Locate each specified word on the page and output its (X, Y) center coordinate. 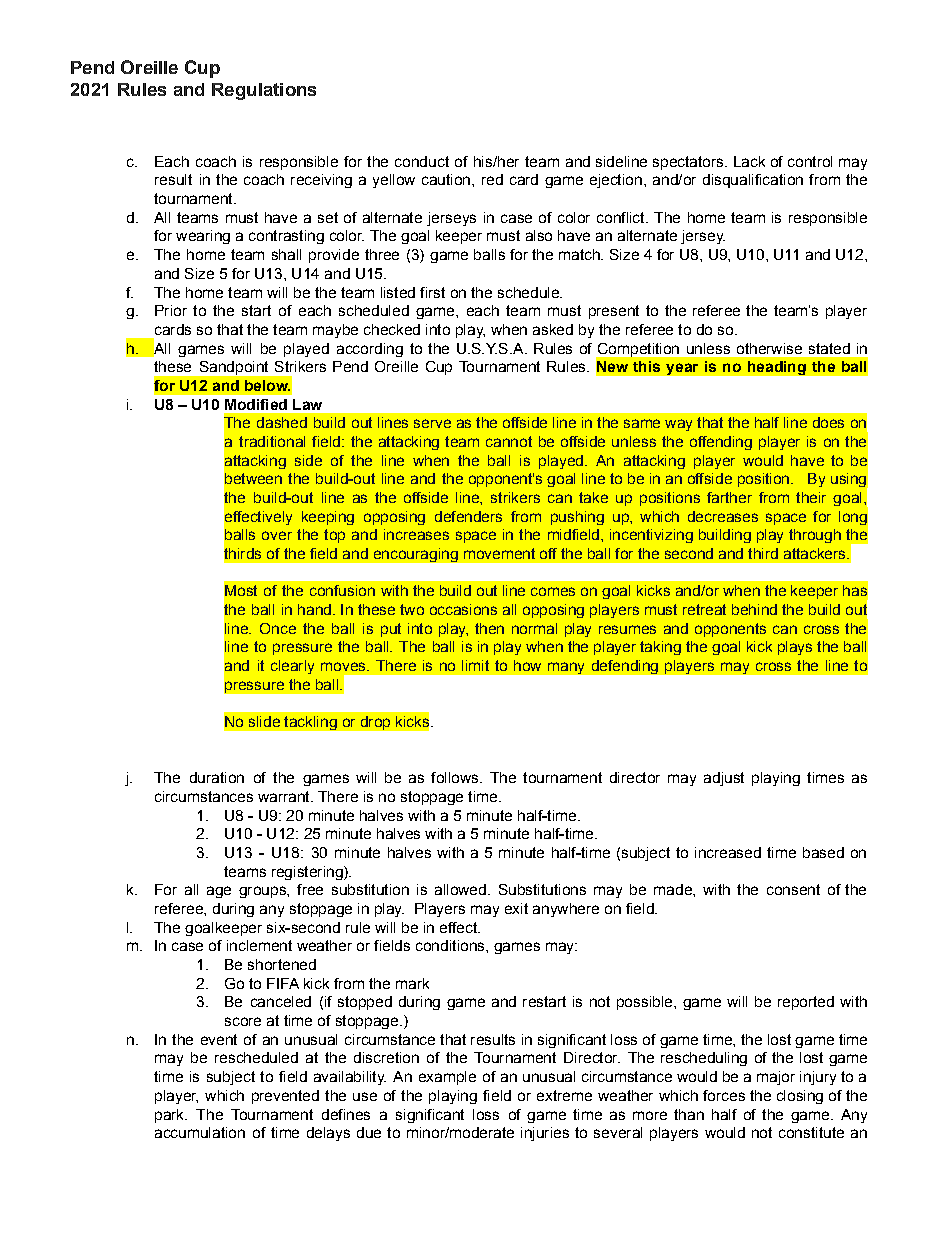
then (489, 628)
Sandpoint (234, 368)
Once (278, 628)
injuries (545, 1134)
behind (754, 609)
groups (263, 892)
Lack (749, 161)
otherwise (769, 348)
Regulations (264, 91)
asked (553, 329)
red (492, 179)
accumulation (200, 1132)
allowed (460, 889)
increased (728, 852)
